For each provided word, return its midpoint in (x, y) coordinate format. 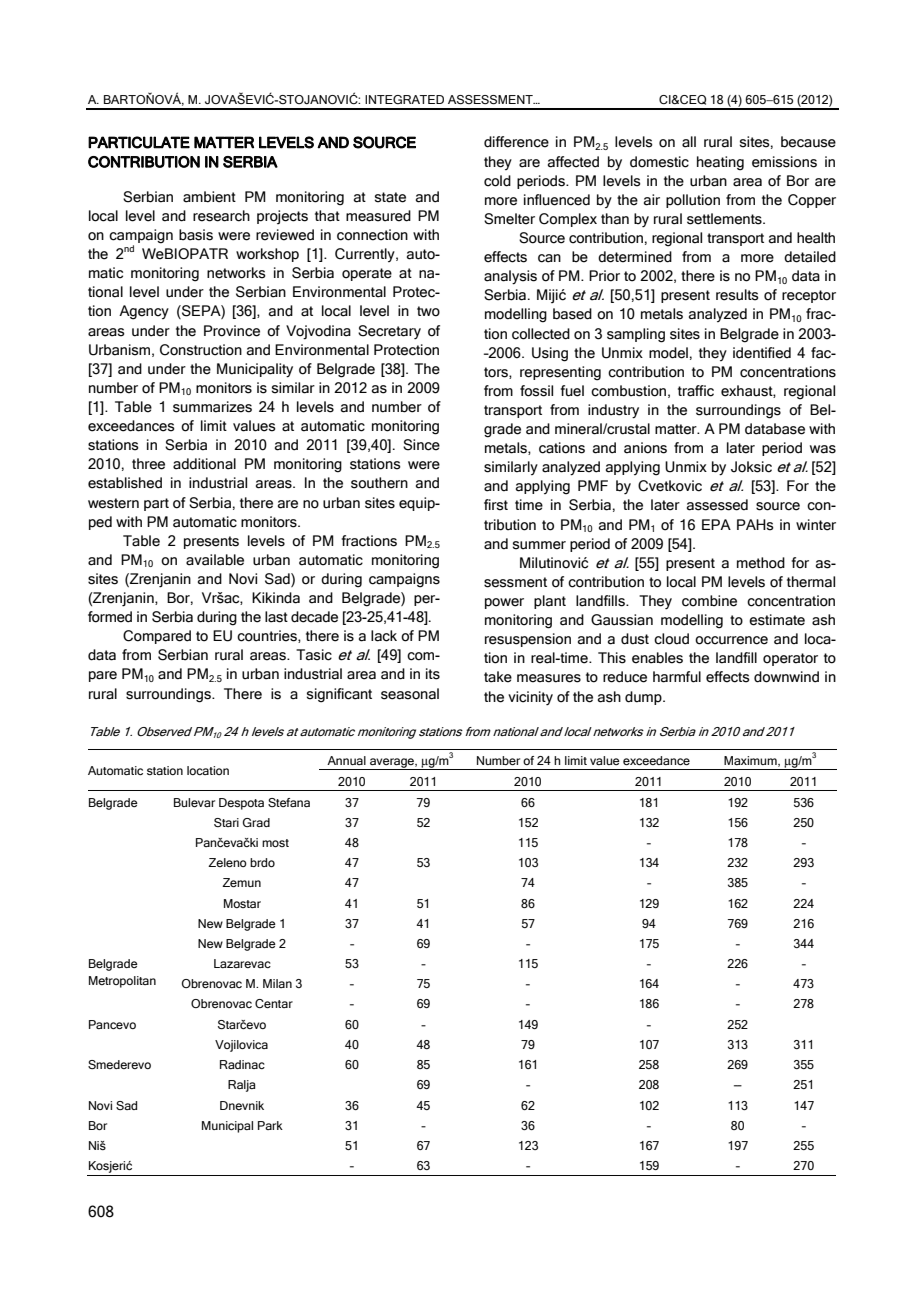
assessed (717, 505)
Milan (277, 983)
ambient (209, 197)
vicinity (530, 698)
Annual (346, 760)
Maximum (751, 761)
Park (270, 1125)
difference (516, 142)
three (148, 464)
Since (421, 445)
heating (720, 163)
